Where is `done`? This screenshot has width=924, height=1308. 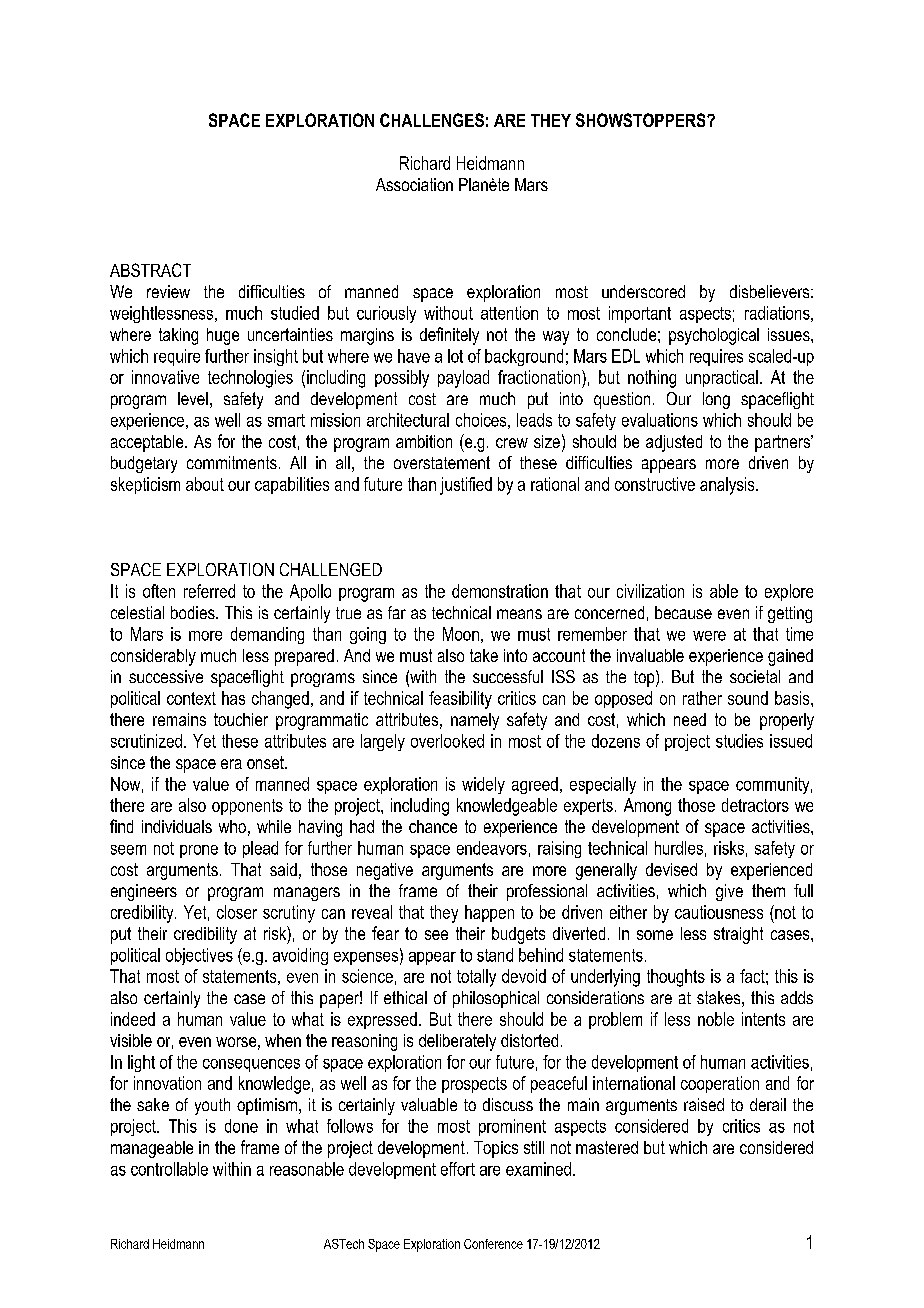
done is located at coordinates (241, 1126).
